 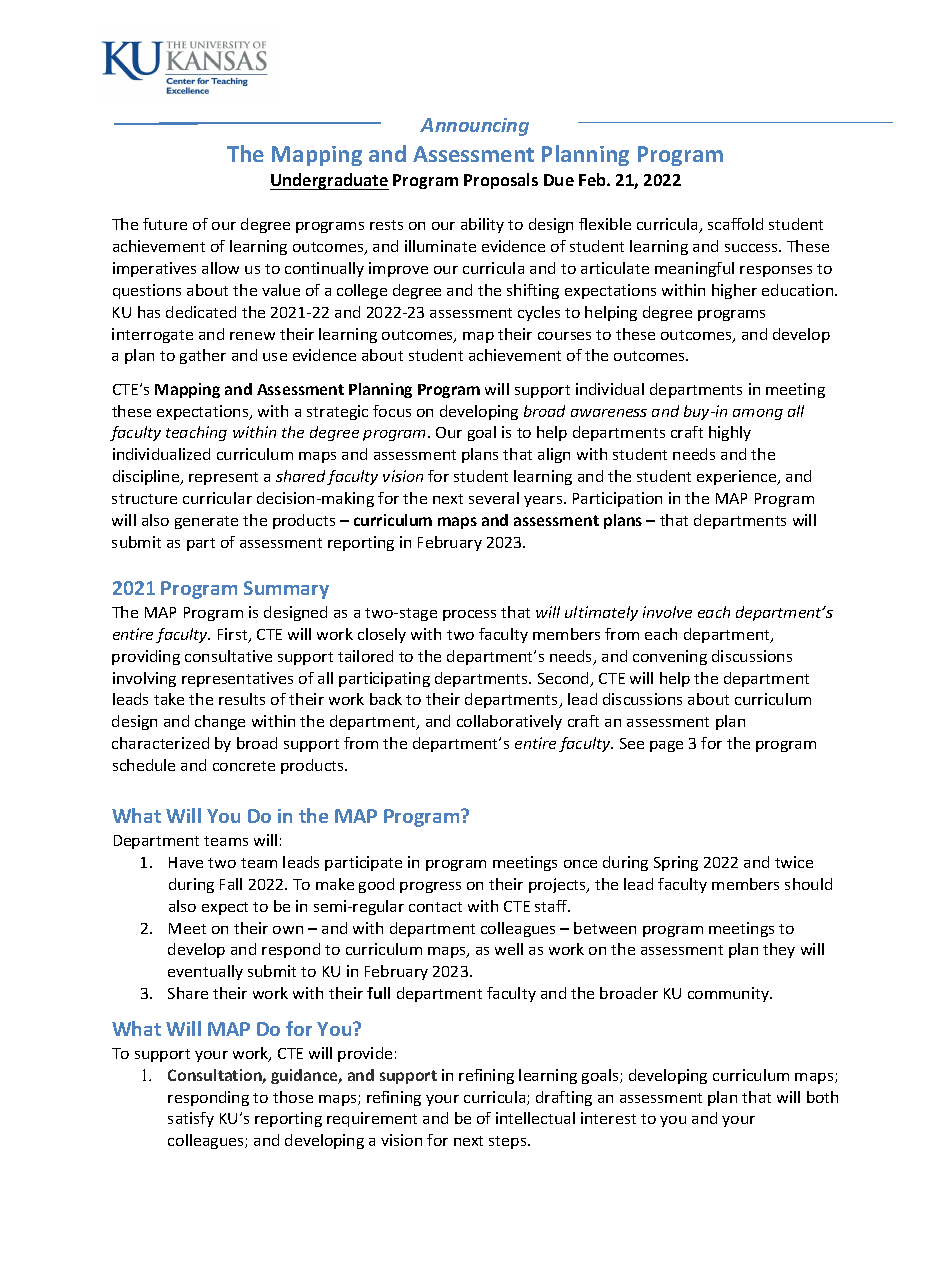 What do you see at coordinates (191, 1119) in the screenshot?
I see `satisfy` at bounding box center [191, 1119].
